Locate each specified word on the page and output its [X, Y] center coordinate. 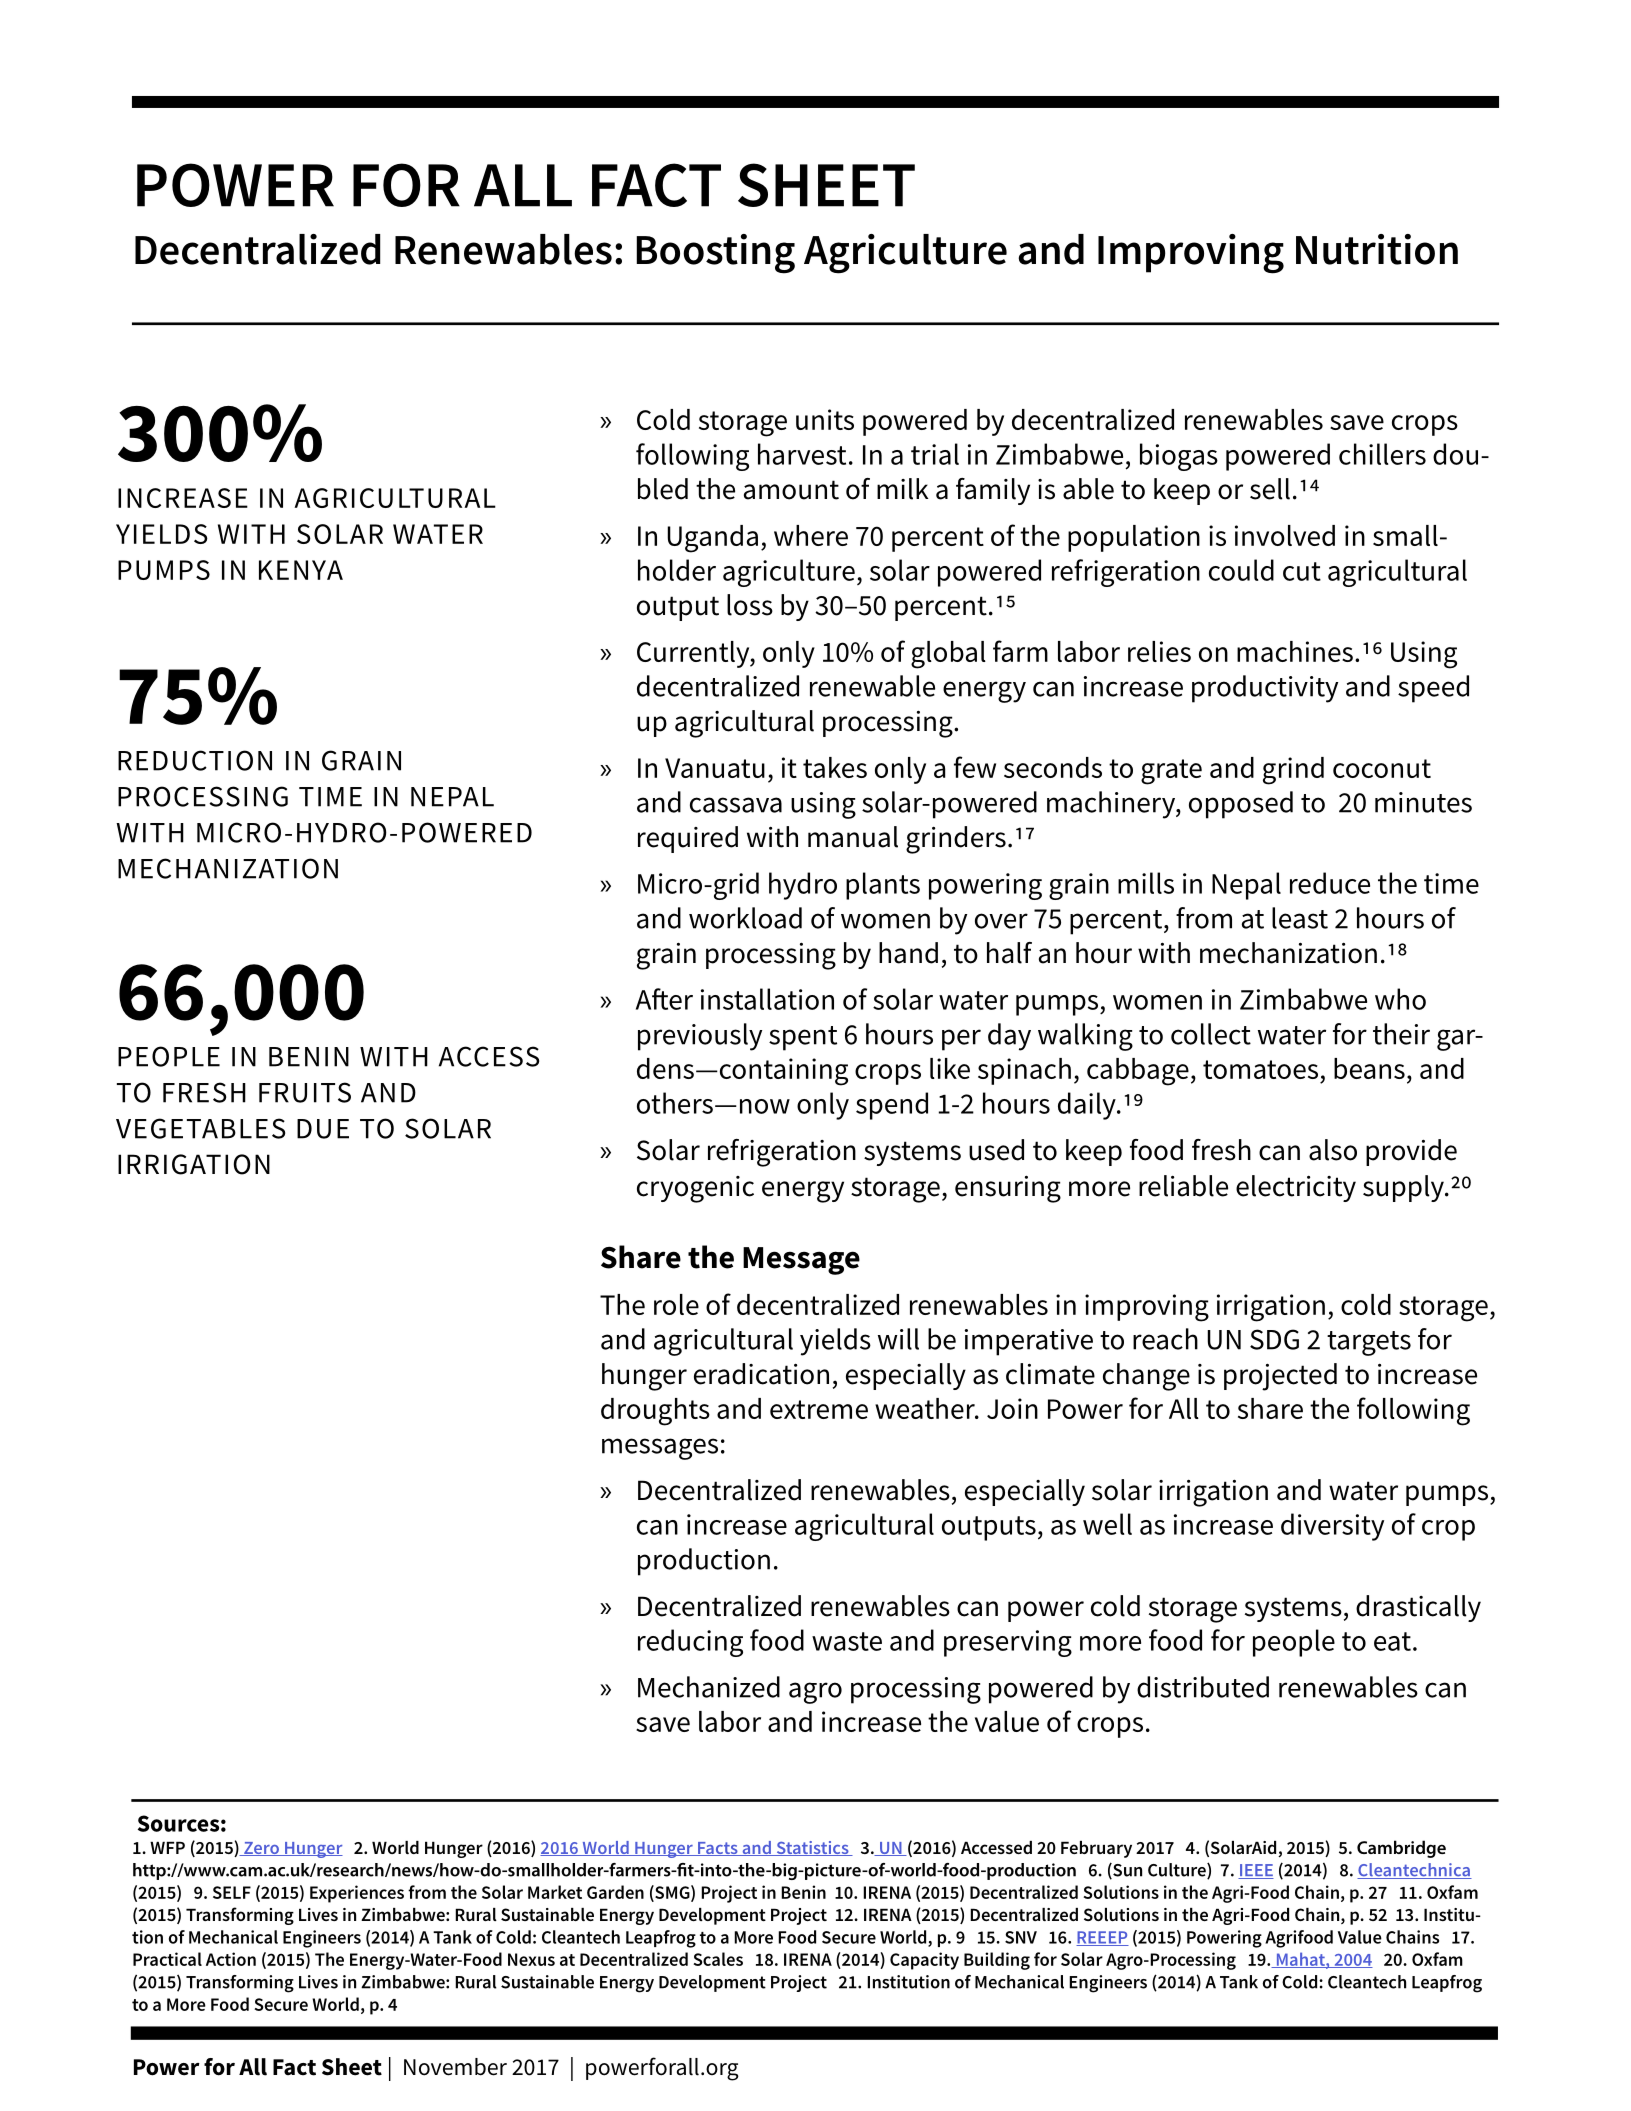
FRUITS [305, 1092]
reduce [1330, 883]
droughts [655, 1412]
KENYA [301, 570]
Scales [718, 1959]
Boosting [715, 254]
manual [853, 837]
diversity [1332, 1527]
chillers [1382, 454]
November [455, 2067]
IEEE [1256, 1871]
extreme [819, 1409]
